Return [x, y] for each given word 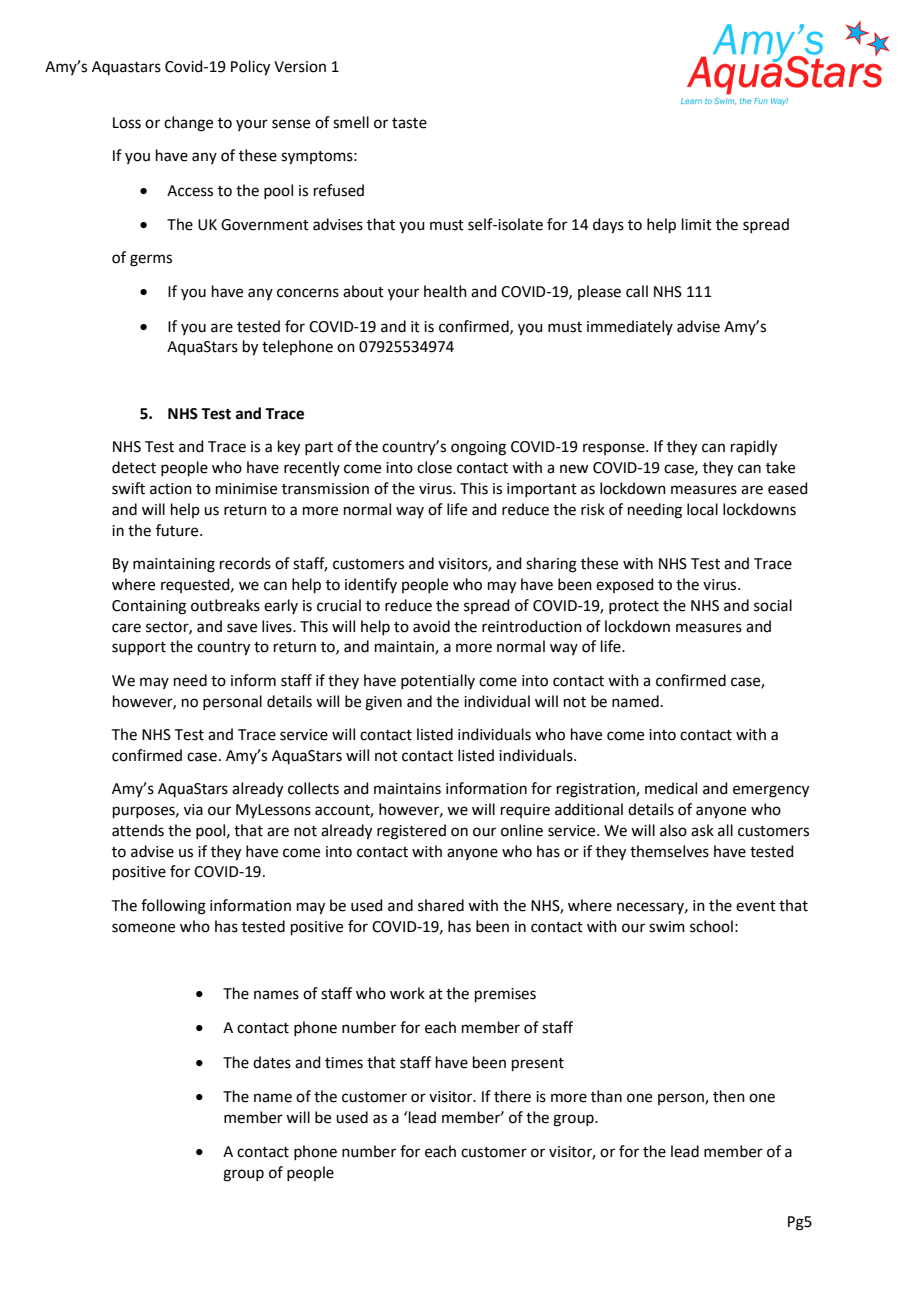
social [773, 605]
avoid [431, 626]
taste [409, 123]
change [188, 124]
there [512, 1096]
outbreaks [225, 605]
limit [697, 224]
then [729, 1096]
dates [272, 1062]
